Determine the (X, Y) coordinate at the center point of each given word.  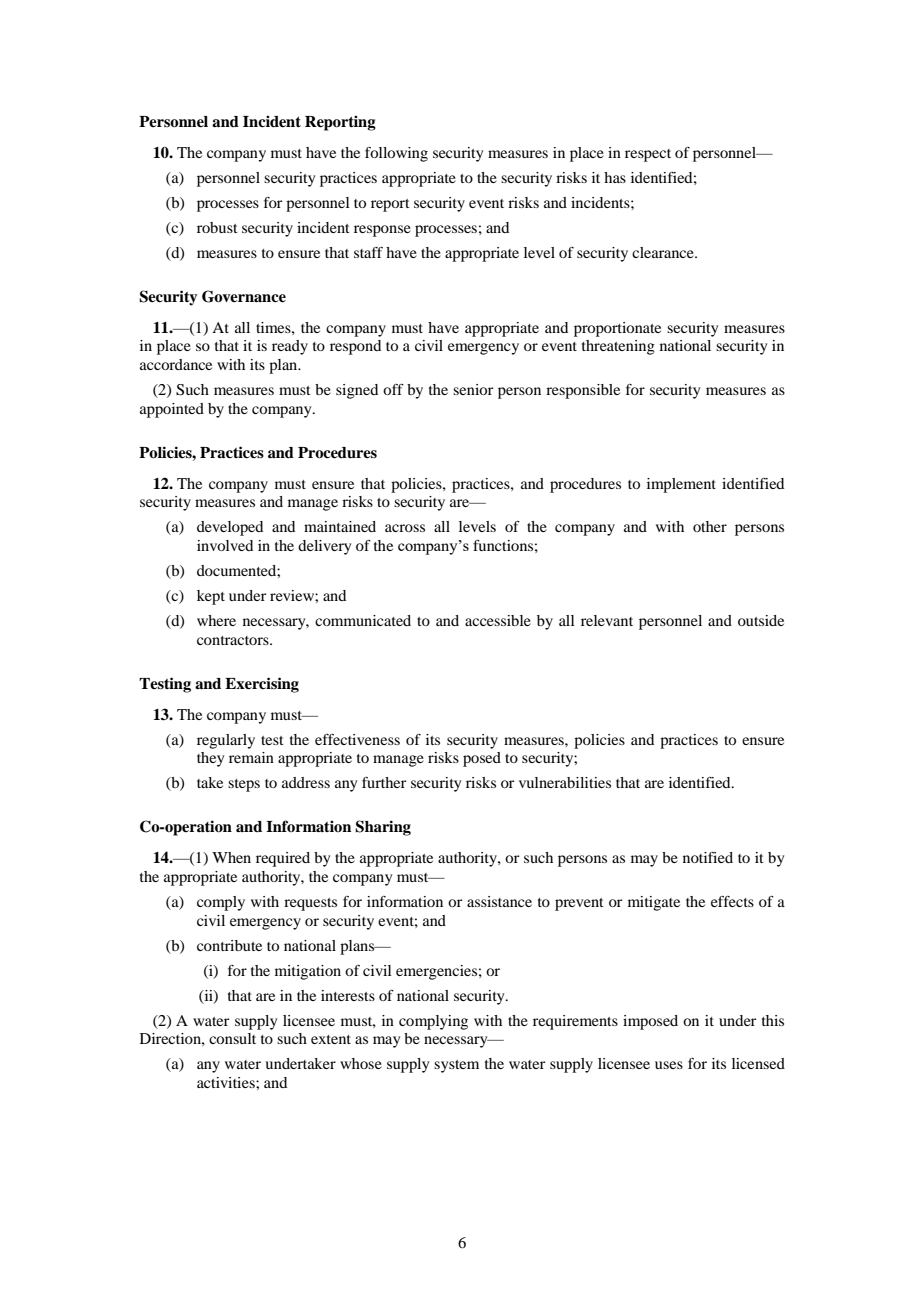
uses (669, 1065)
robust (217, 227)
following (396, 154)
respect (648, 155)
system (456, 1066)
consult (232, 1038)
